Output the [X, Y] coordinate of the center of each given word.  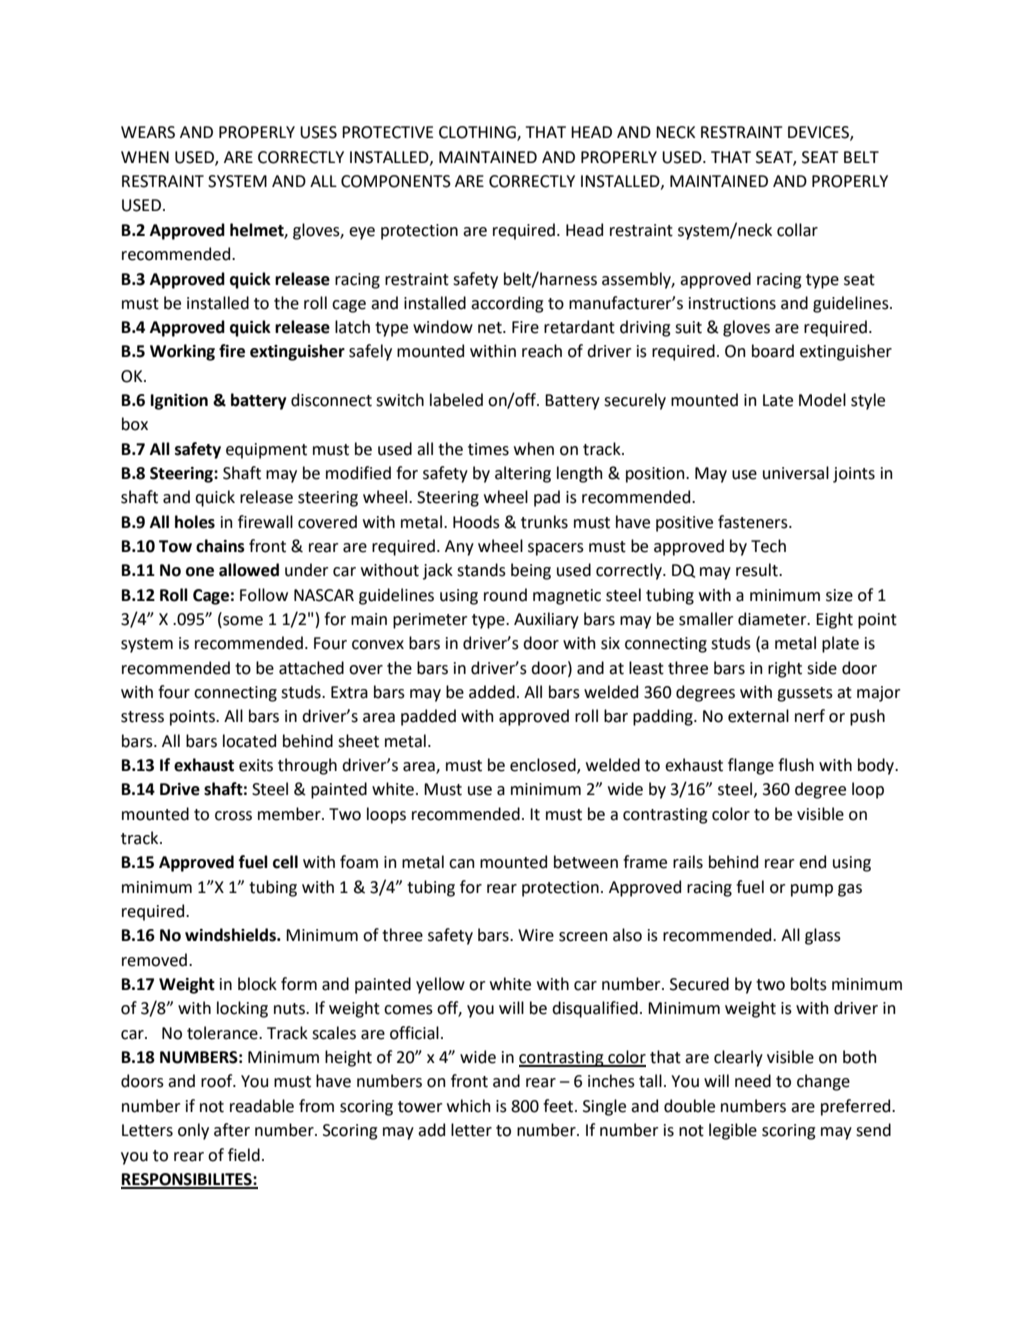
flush [796, 765]
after [232, 1130]
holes [195, 522]
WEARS [148, 132]
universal [796, 473]
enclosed [544, 766]
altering [523, 474]
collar [797, 230]
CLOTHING [478, 133]
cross [233, 816]
